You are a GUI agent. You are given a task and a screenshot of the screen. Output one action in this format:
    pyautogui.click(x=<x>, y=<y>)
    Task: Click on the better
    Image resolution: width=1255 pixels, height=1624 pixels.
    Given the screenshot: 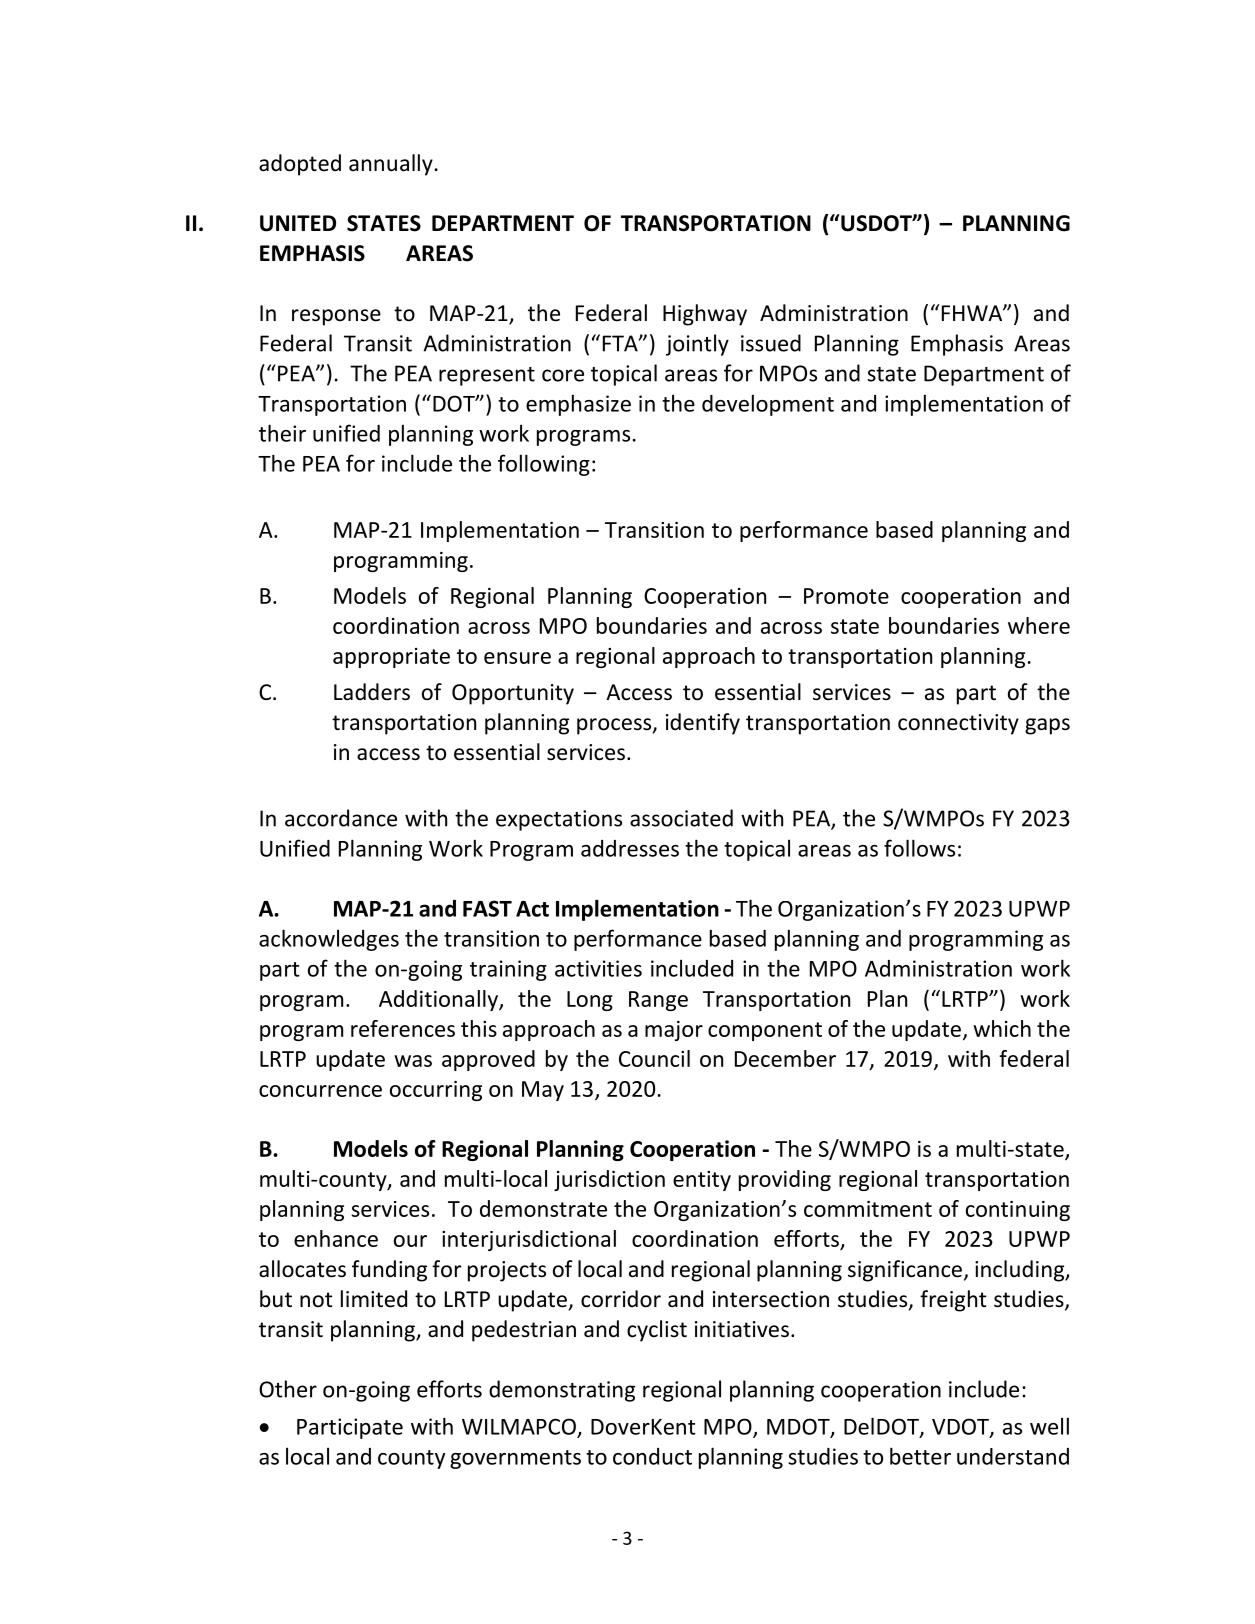 What is the action you would take?
    pyautogui.click(x=920, y=1456)
